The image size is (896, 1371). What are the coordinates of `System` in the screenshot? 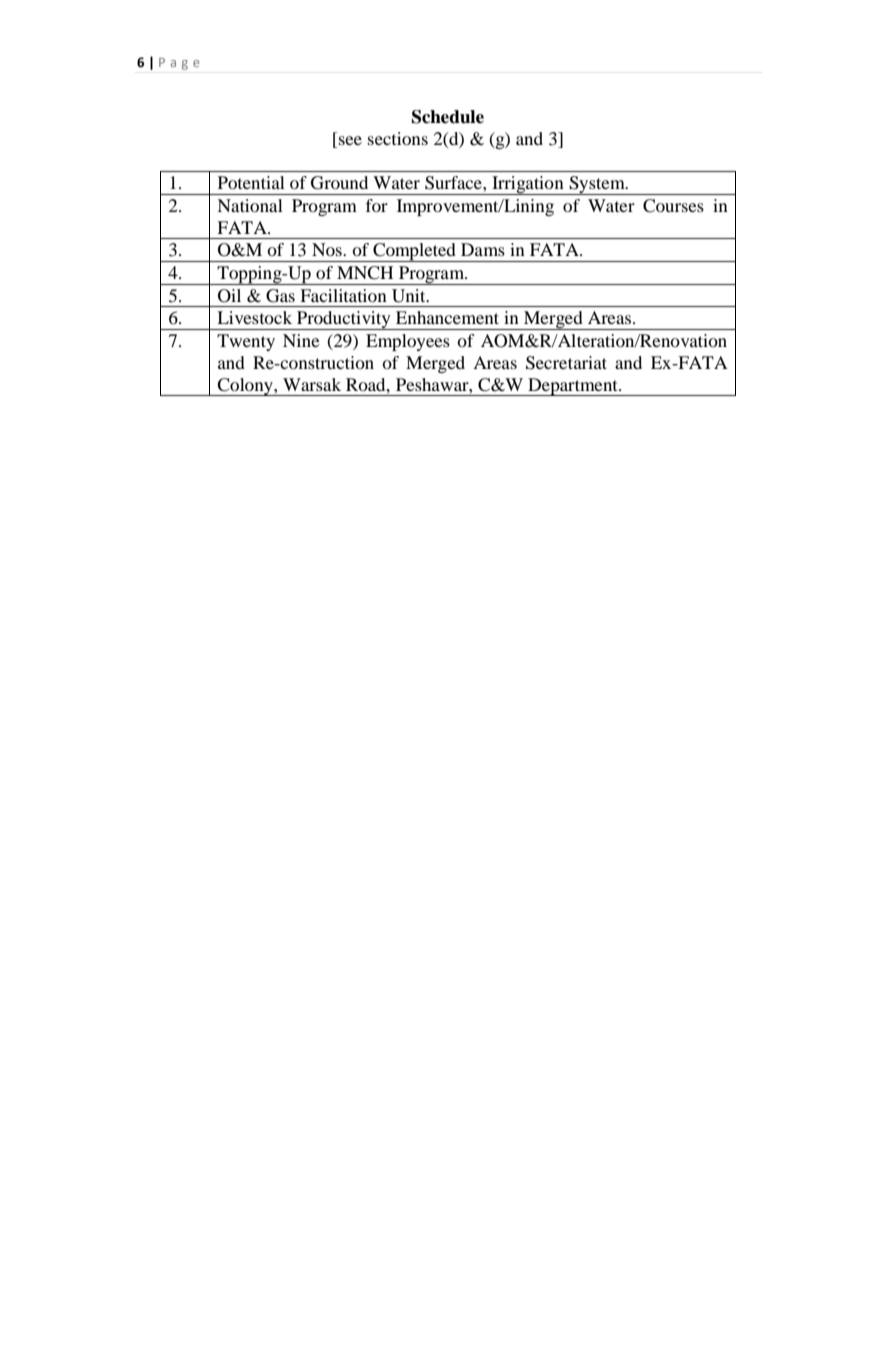 It's located at (597, 185).
